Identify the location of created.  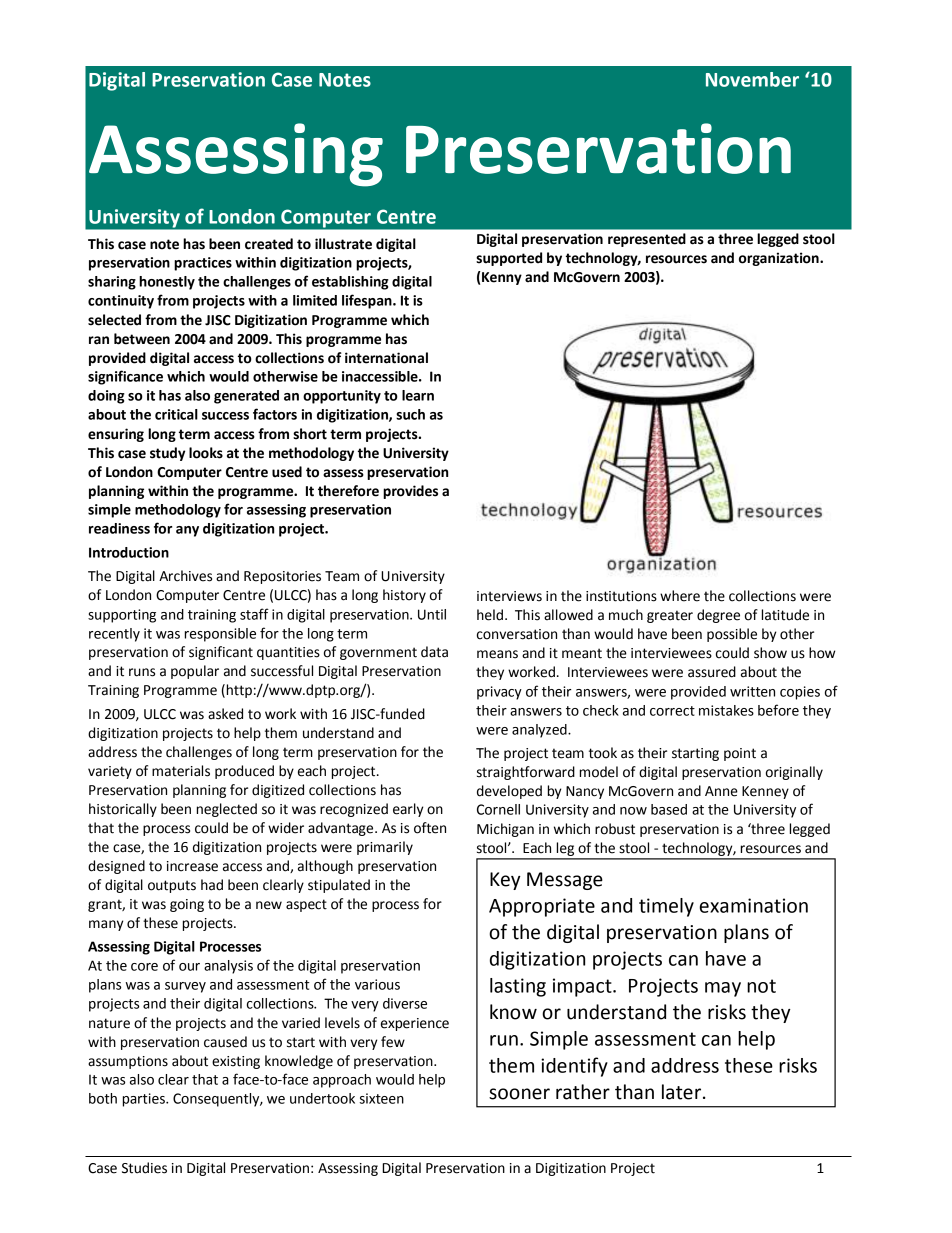
(269, 244).
